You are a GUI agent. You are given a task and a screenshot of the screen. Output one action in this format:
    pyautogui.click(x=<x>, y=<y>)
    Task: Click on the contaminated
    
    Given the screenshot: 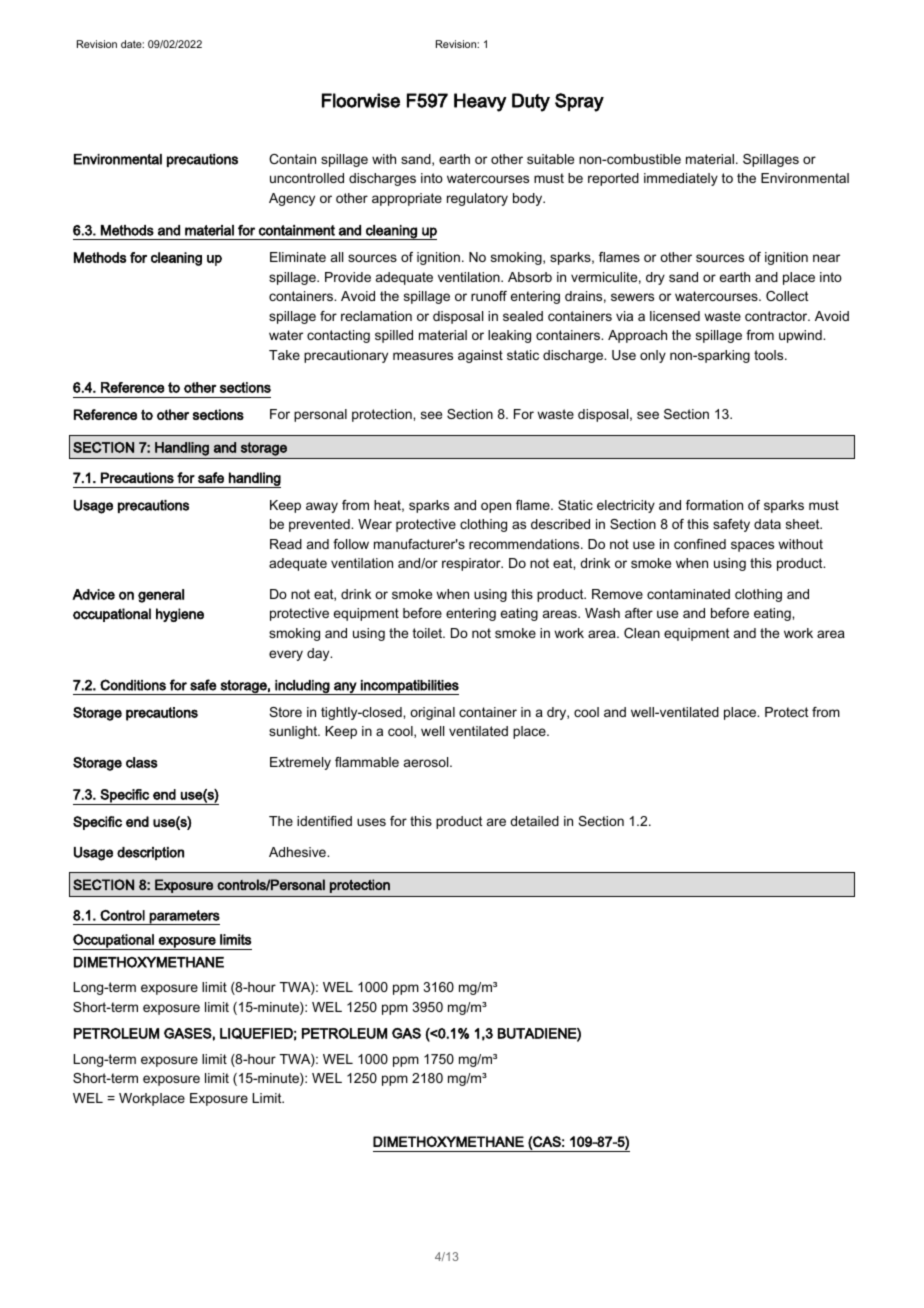 What is the action you would take?
    pyautogui.click(x=688, y=594)
